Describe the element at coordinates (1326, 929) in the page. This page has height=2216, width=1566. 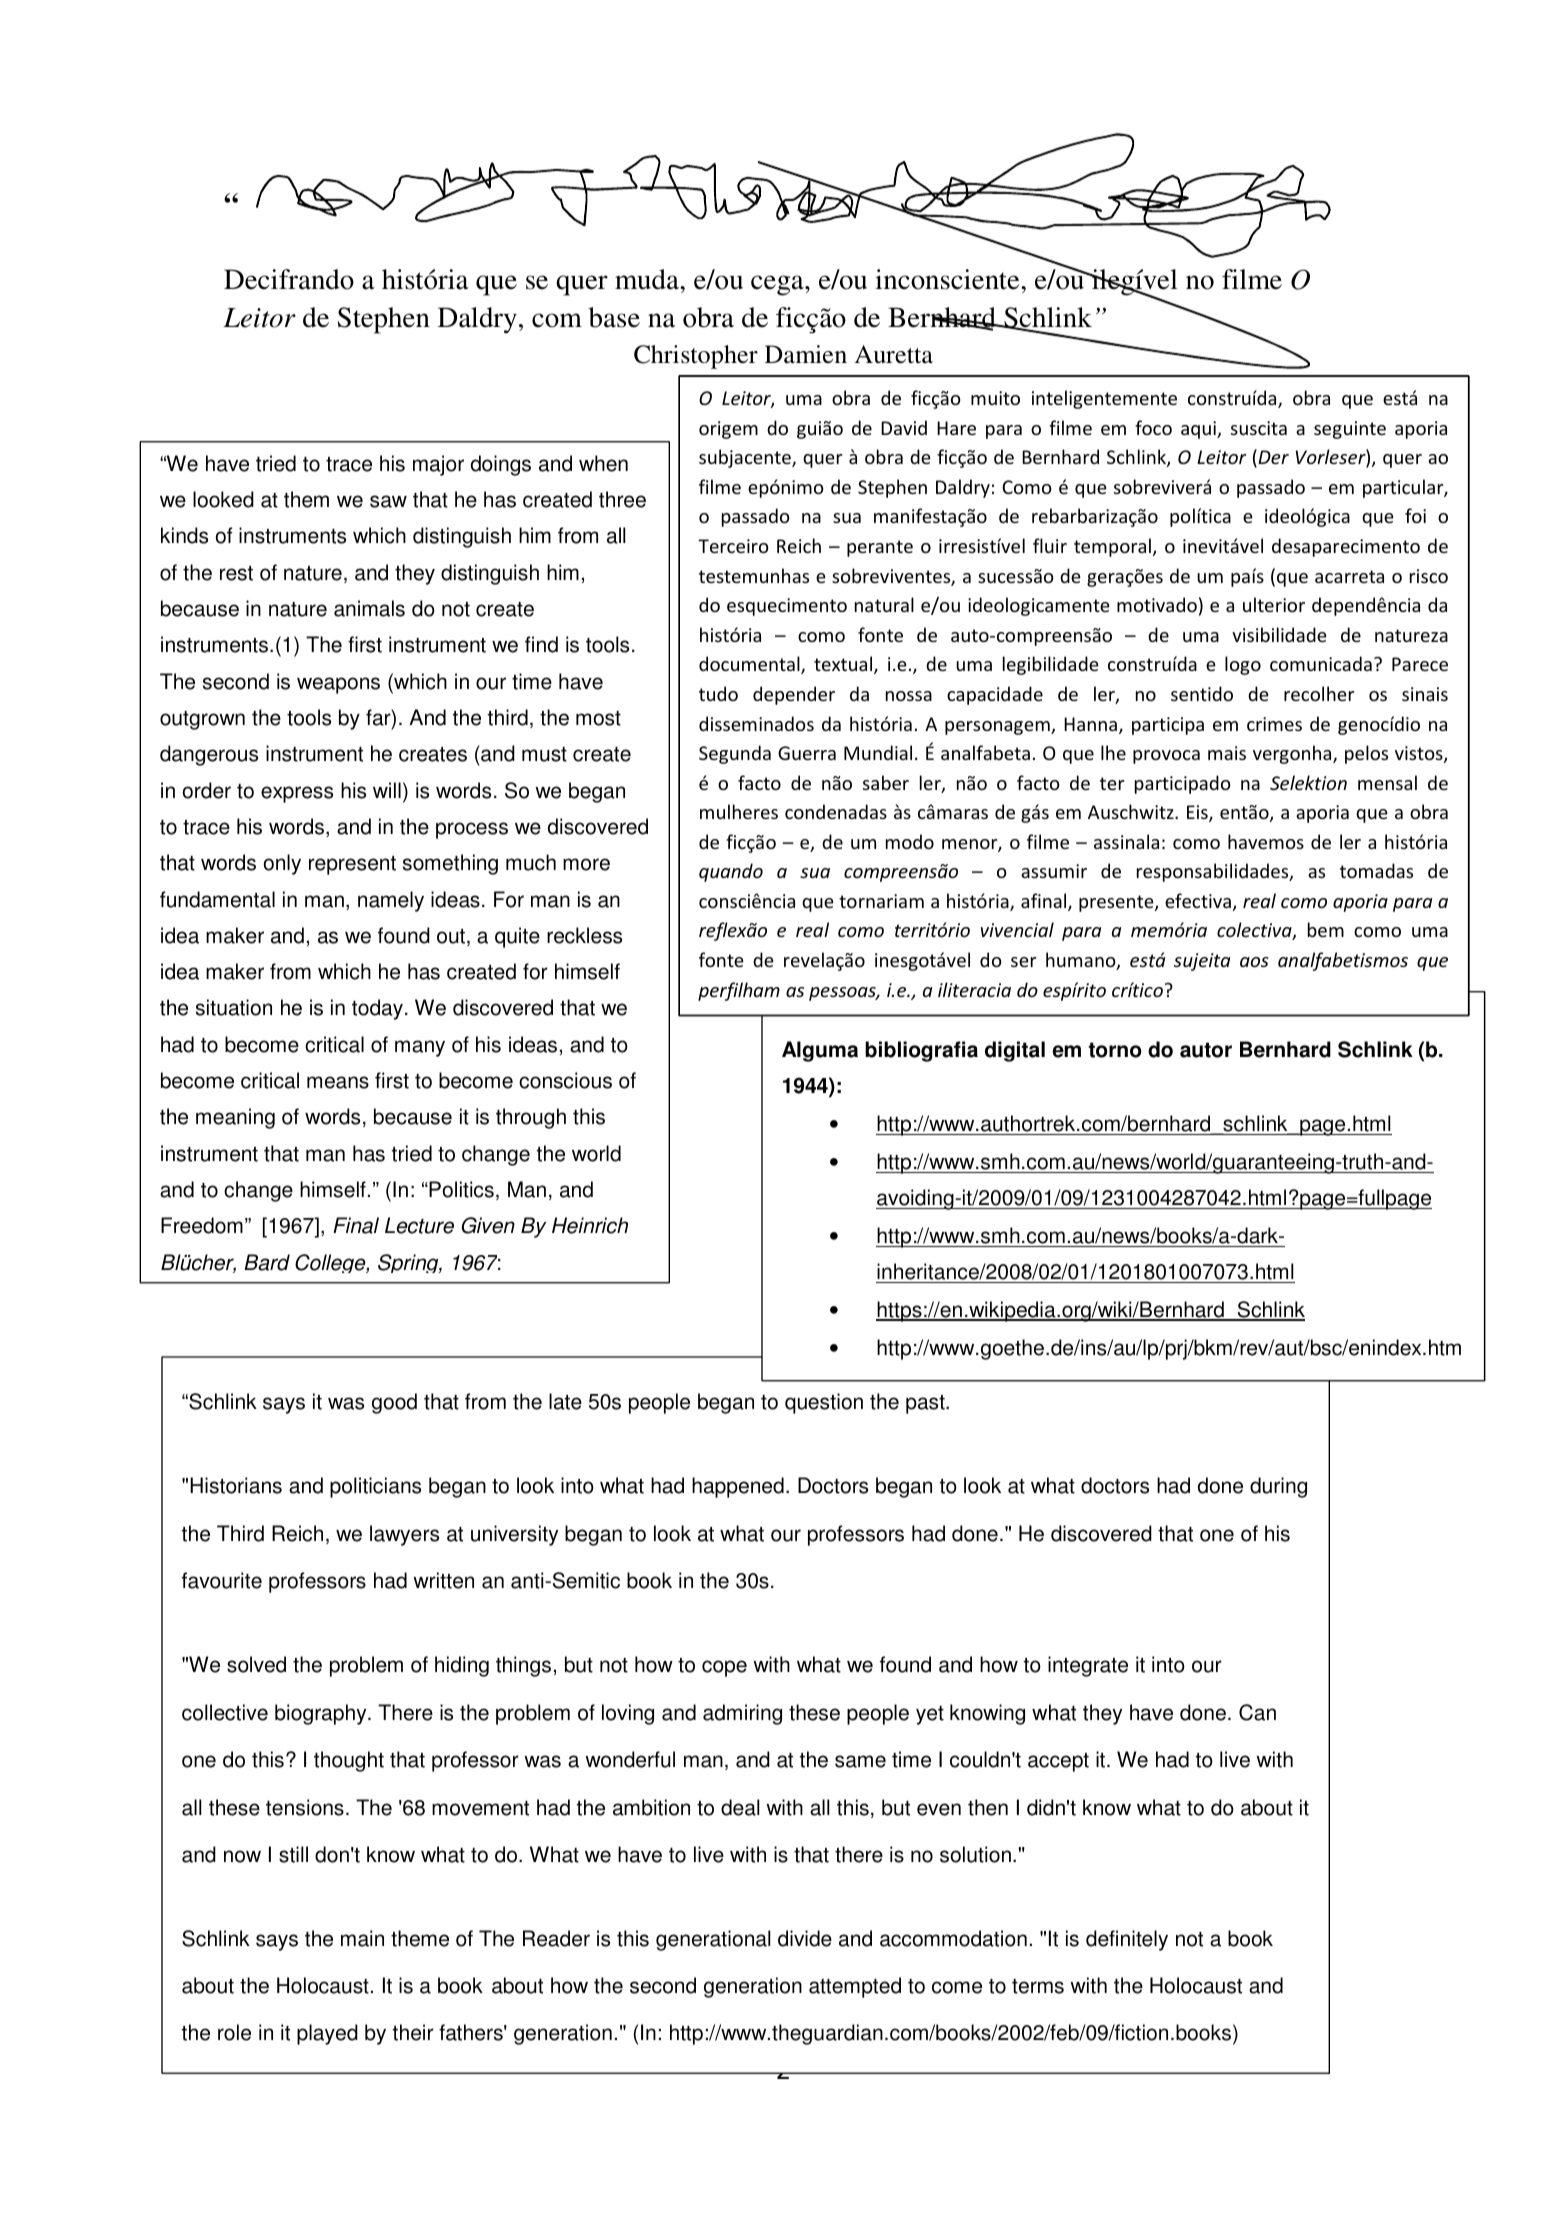
I see `bem` at that location.
